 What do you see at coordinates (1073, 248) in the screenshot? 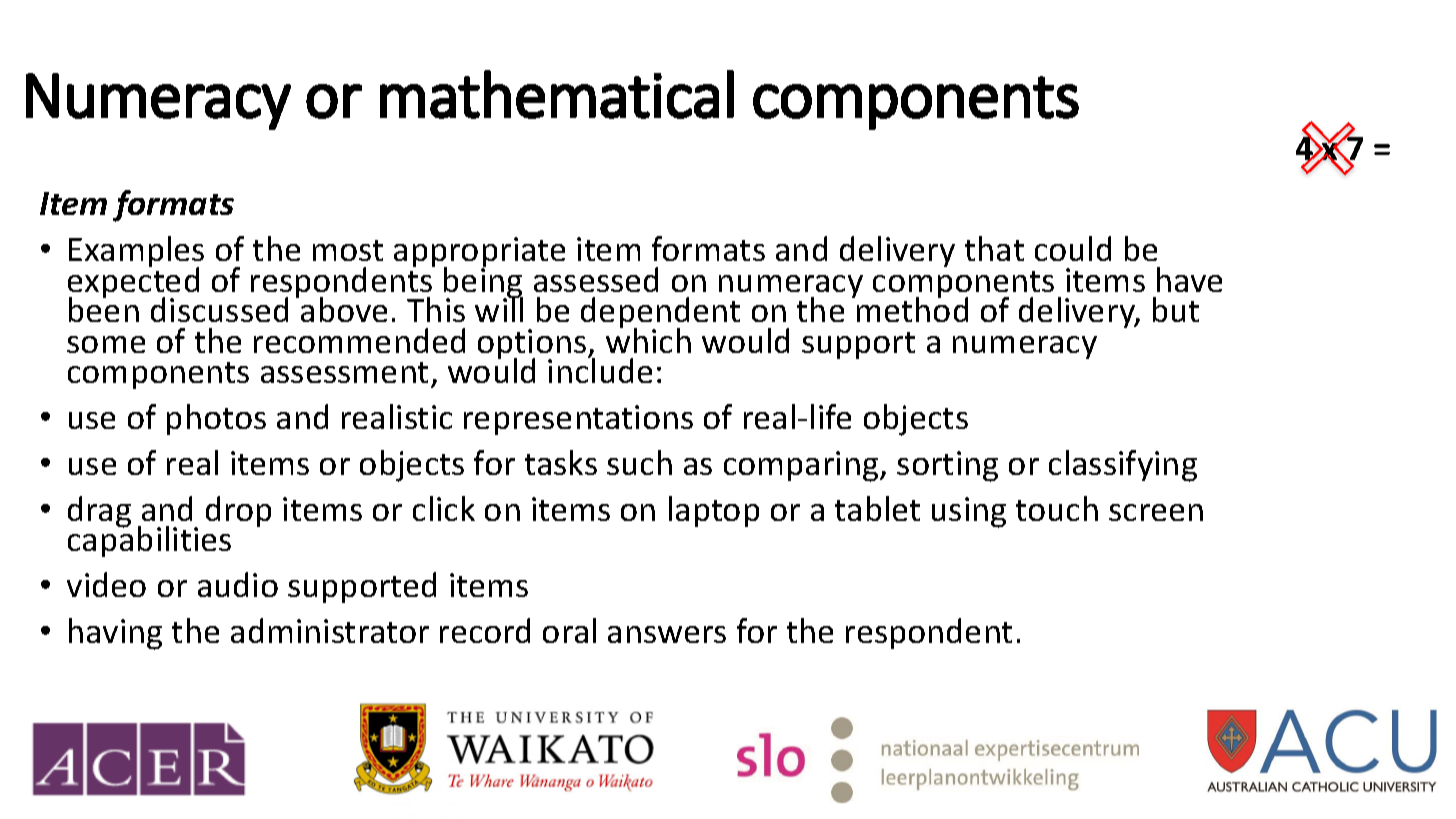
I see `could` at bounding box center [1073, 248].
